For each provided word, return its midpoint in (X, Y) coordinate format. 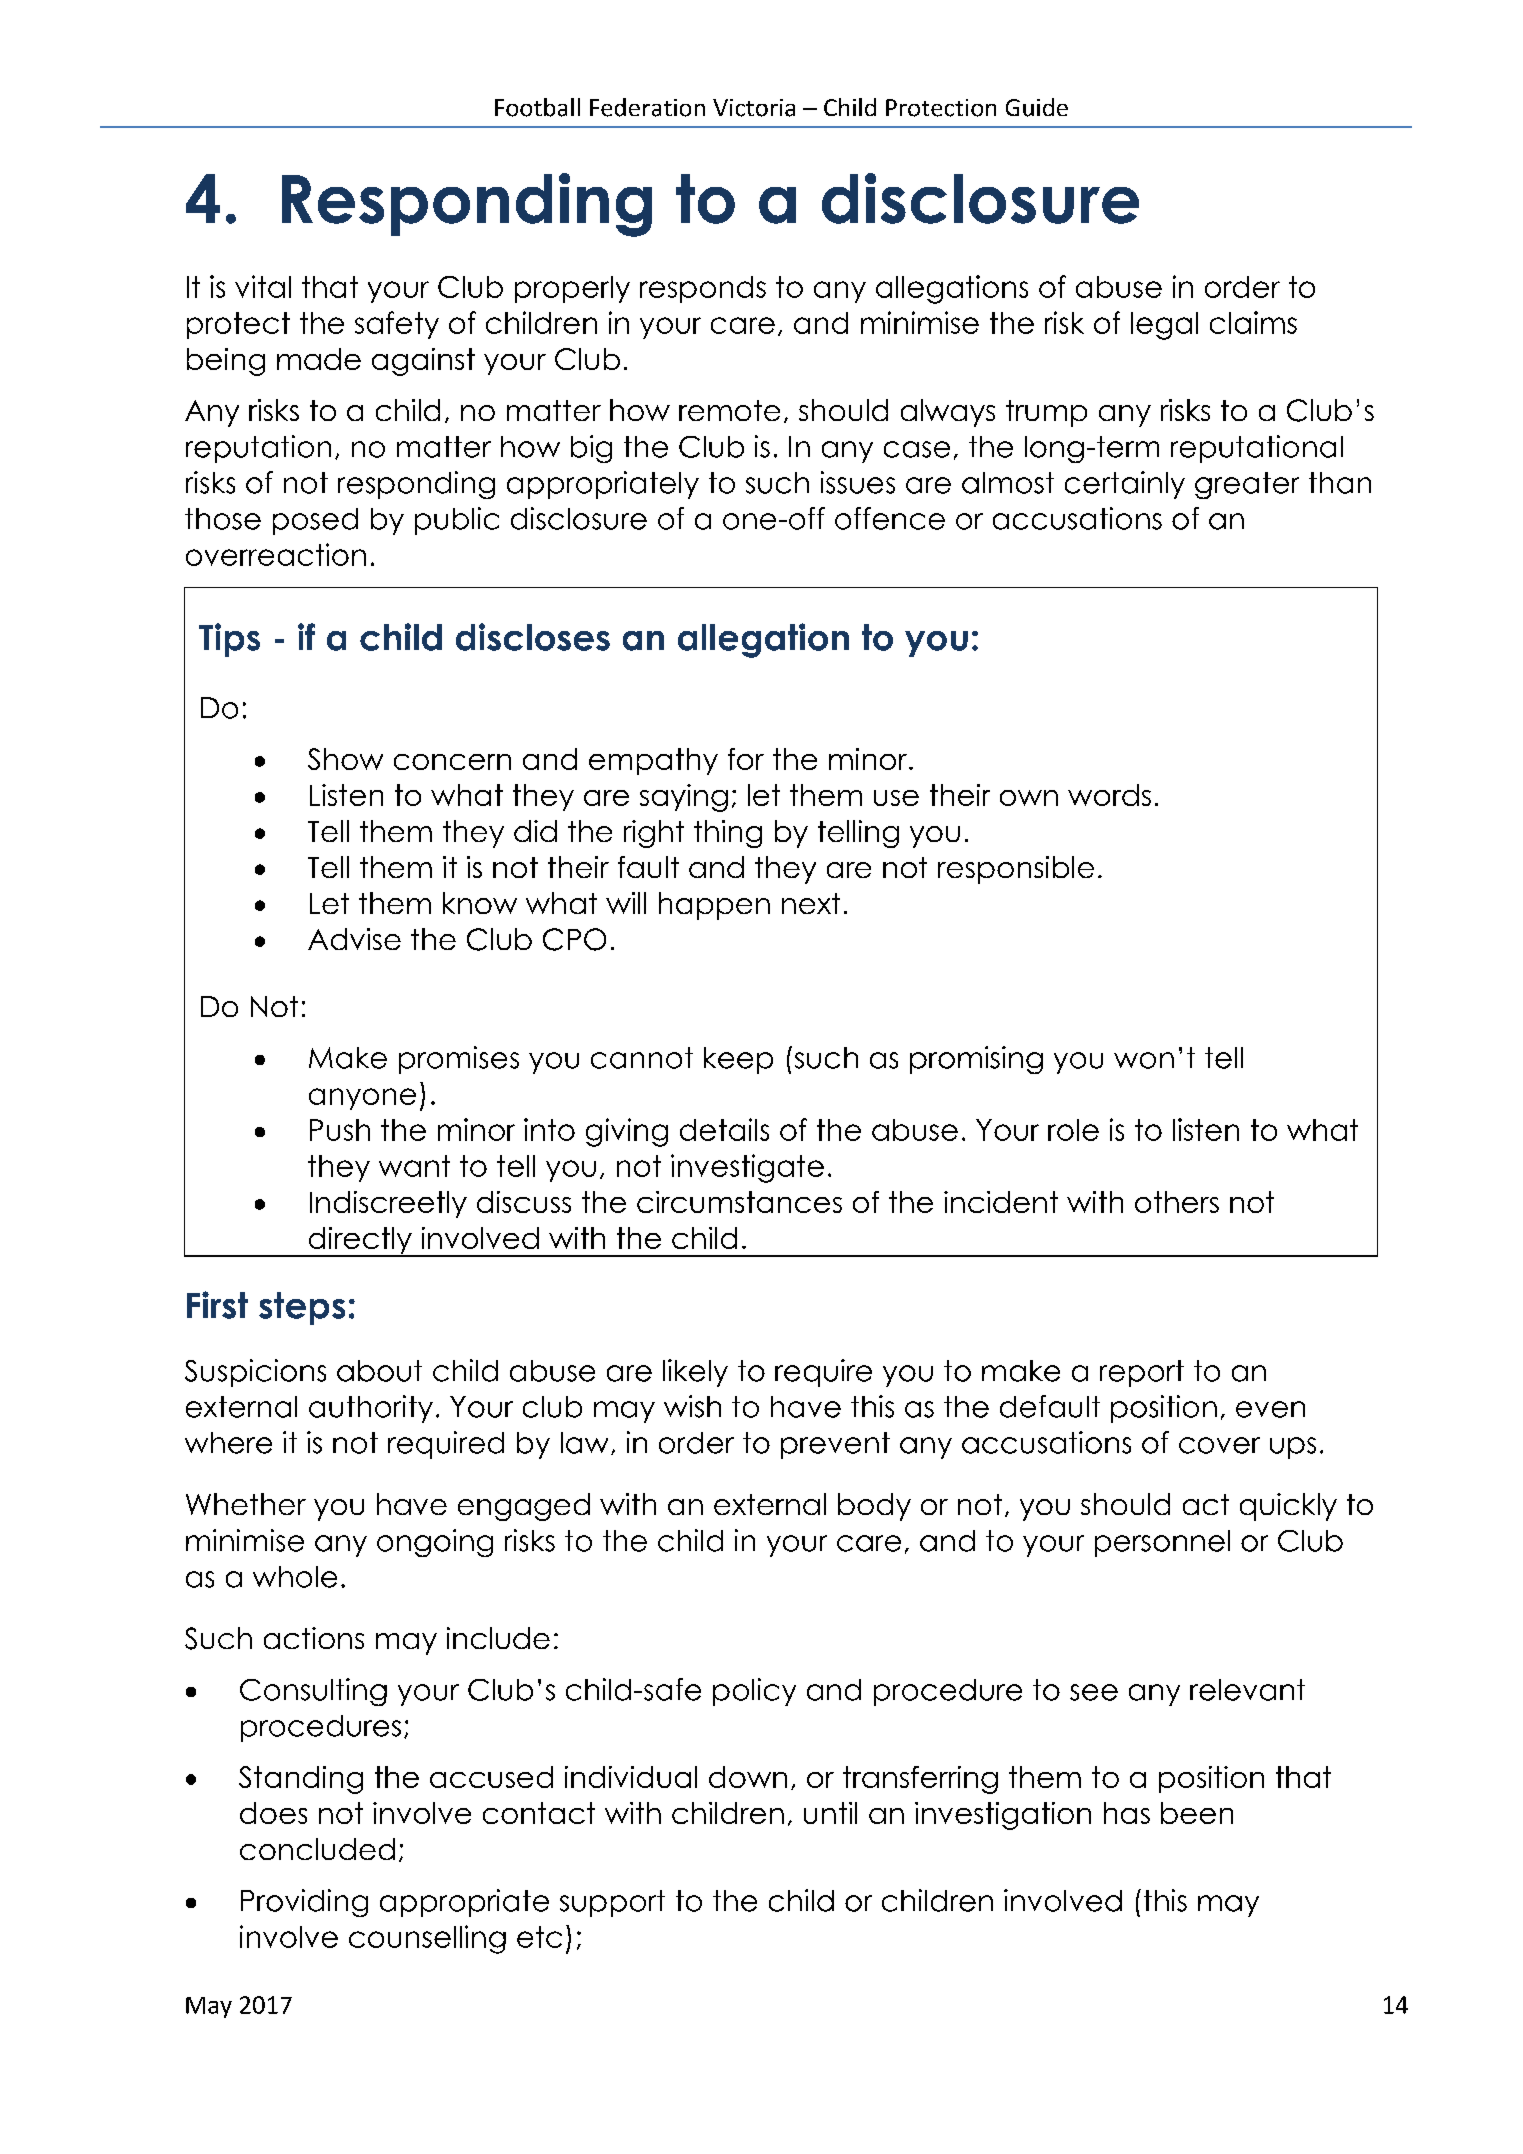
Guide (1037, 107)
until (830, 1813)
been (1197, 1813)
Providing (304, 1903)
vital (263, 286)
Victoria (754, 108)
